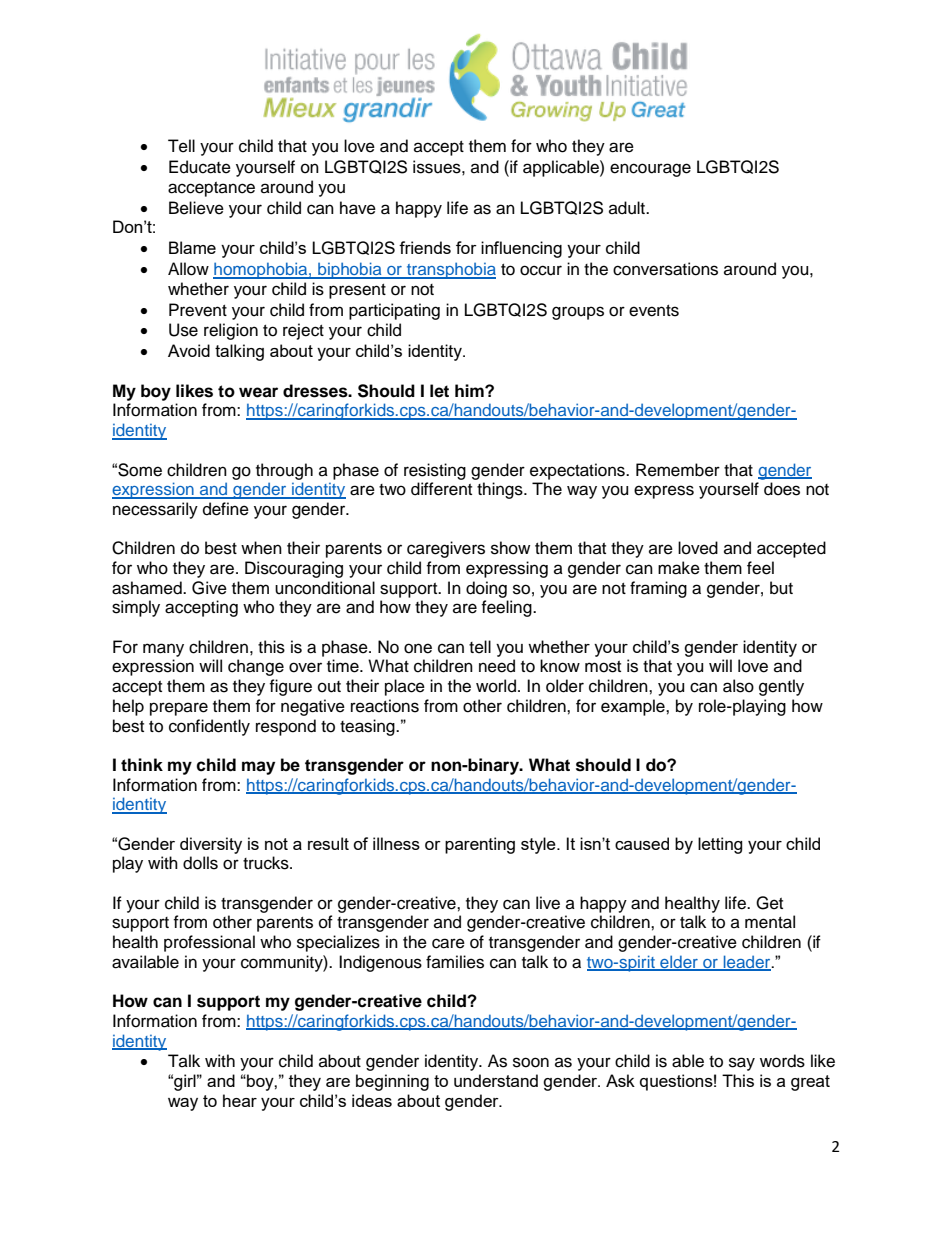 Image resolution: width=952 pixels, height=1233 pixels. What do you see at coordinates (240, 1100) in the document?
I see `hear` at bounding box center [240, 1100].
